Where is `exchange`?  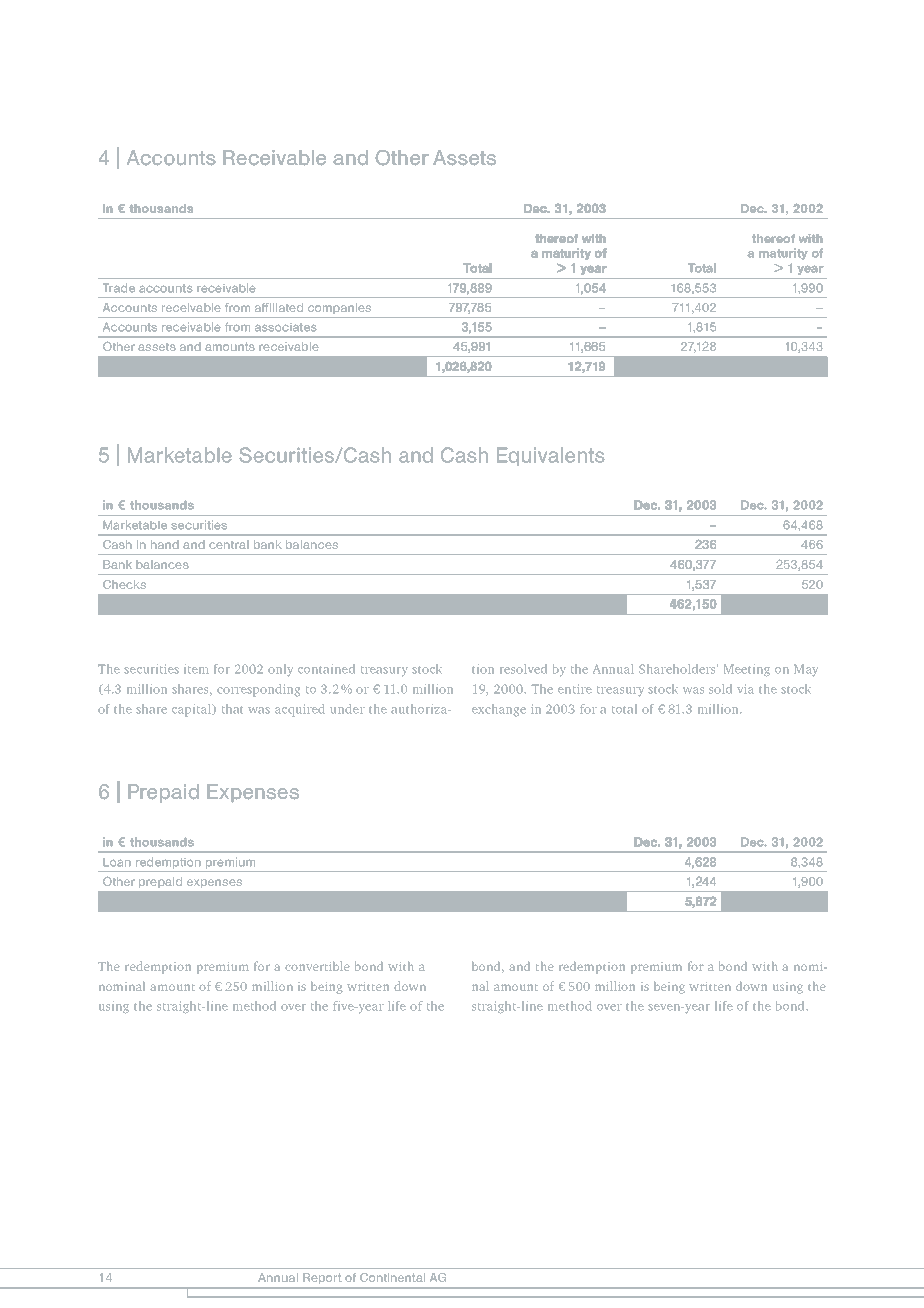 exchange is located at coordinates (499, 710).
